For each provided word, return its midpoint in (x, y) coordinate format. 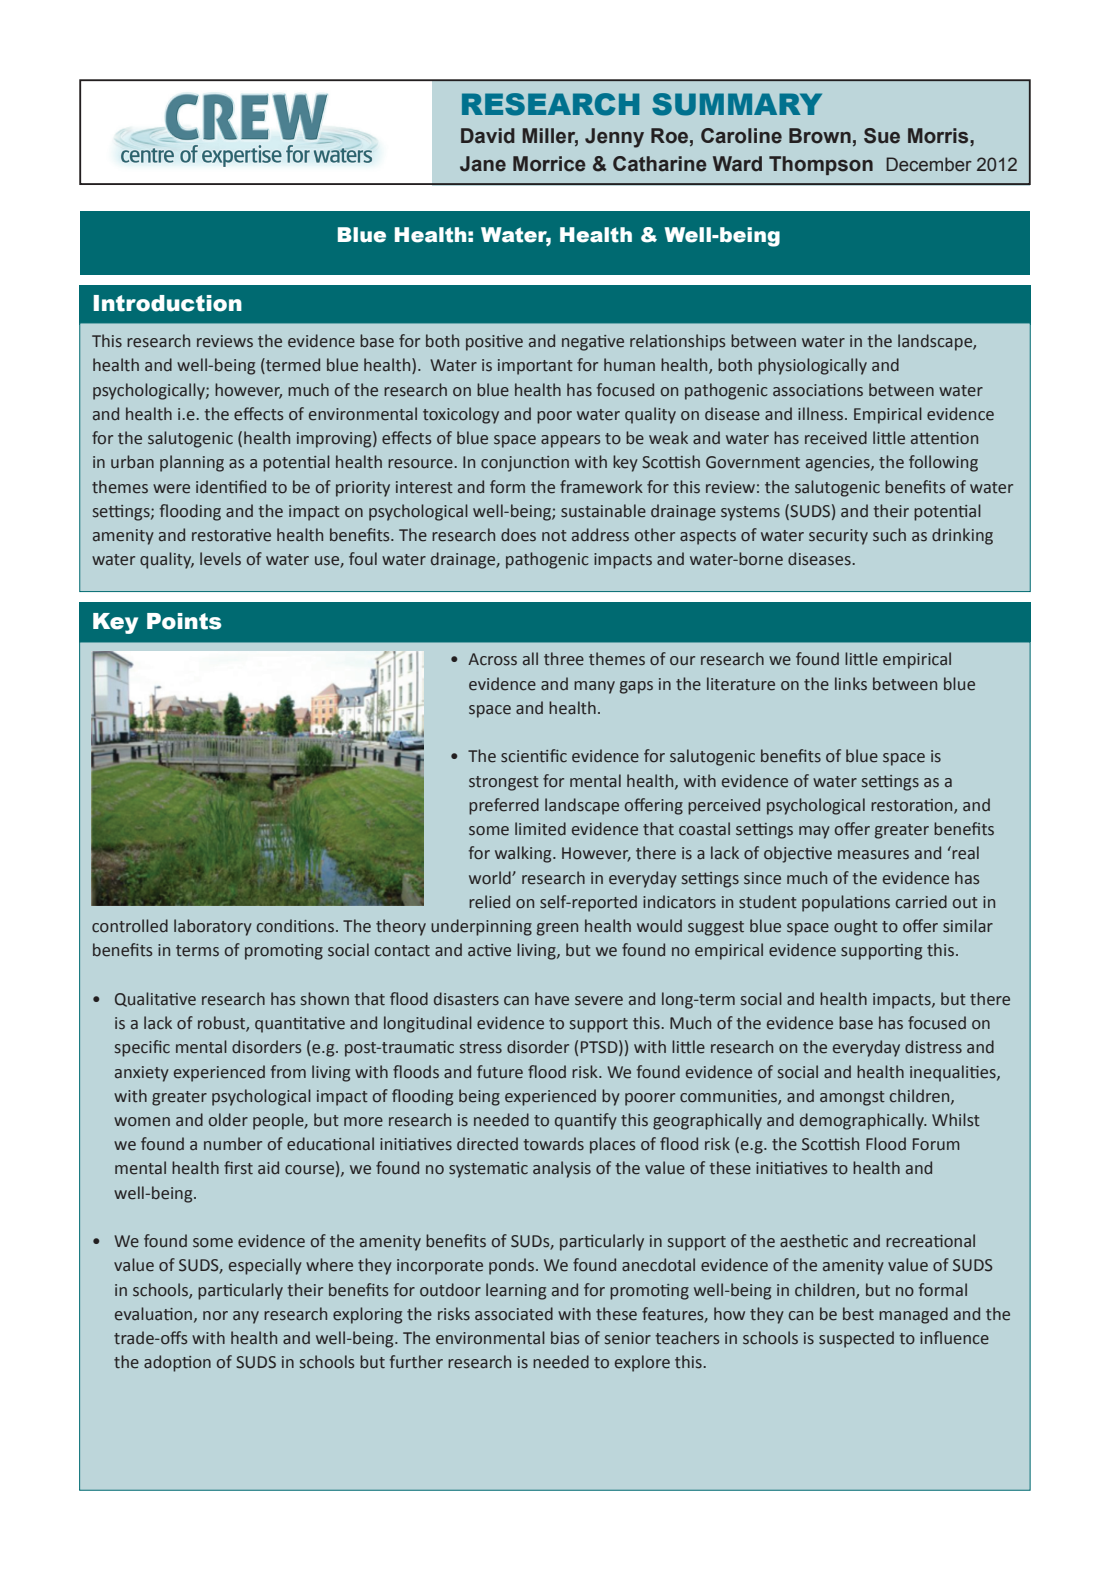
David (488, 136)
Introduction (168, 303)
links (851, 684)
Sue (882, 136)
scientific (534, 756)
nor (215, 1316)
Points (184, 621)
